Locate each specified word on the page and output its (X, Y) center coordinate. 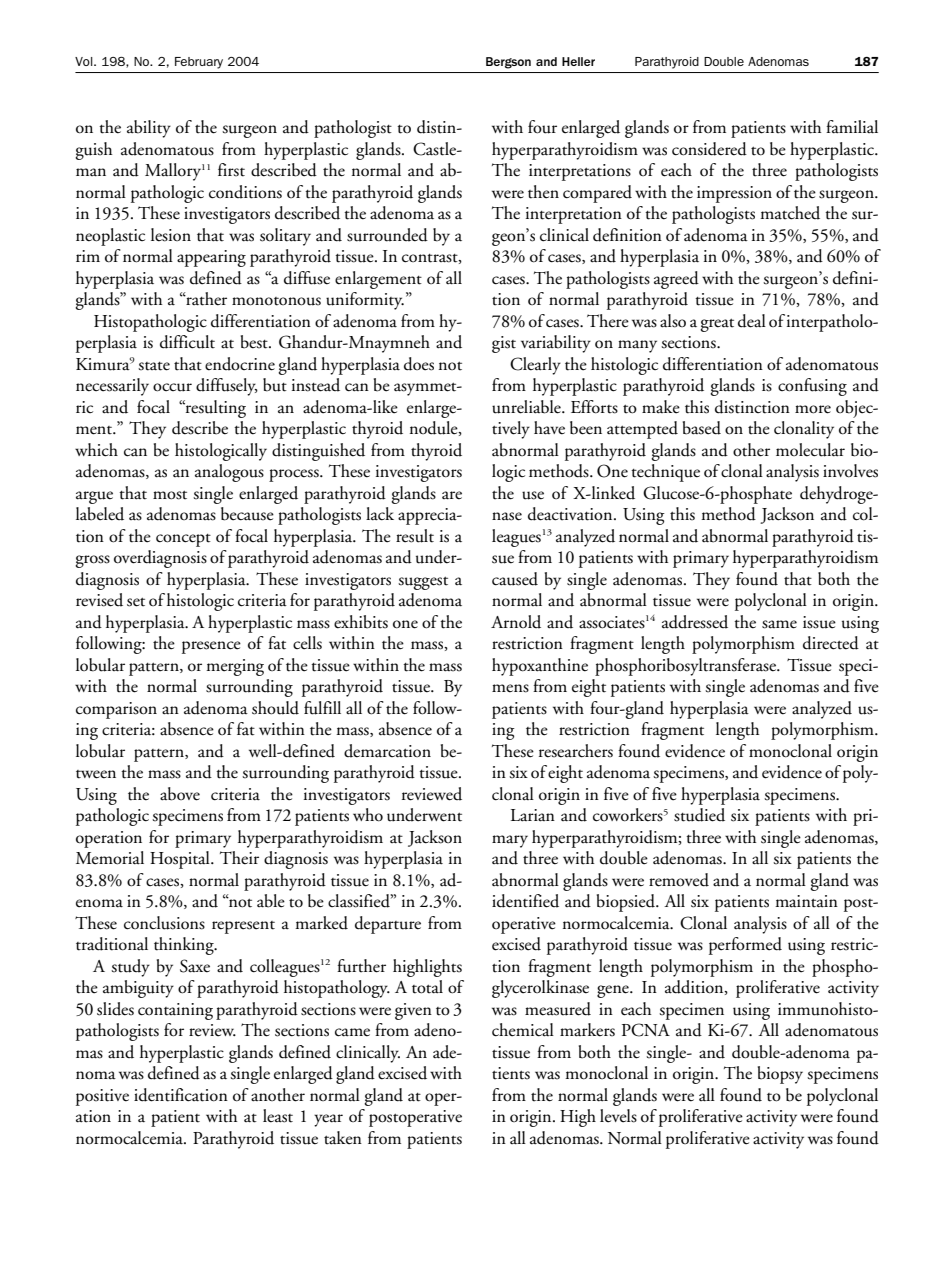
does (419, 364)
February (199, 63)
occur (172, 387)
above (180, 794)
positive (102, 1097)
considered (709, 149)
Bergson (508, 63)
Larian (533, 815)
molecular (810, 450)
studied (699, 815)
